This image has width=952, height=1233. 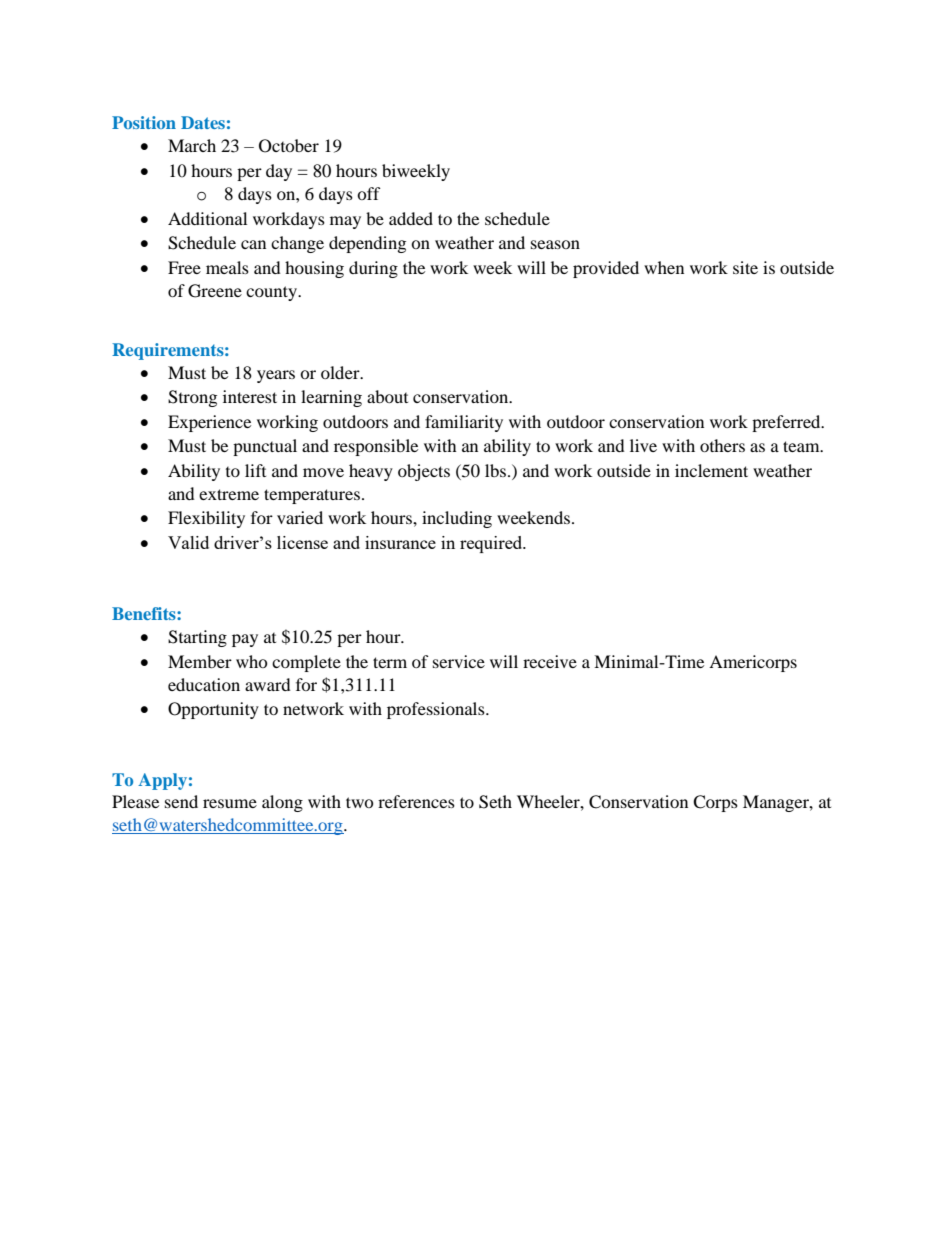 What do you see at coordinates (437, 710) in the image?
I see `professionals` at bounding box center [437, 710].
